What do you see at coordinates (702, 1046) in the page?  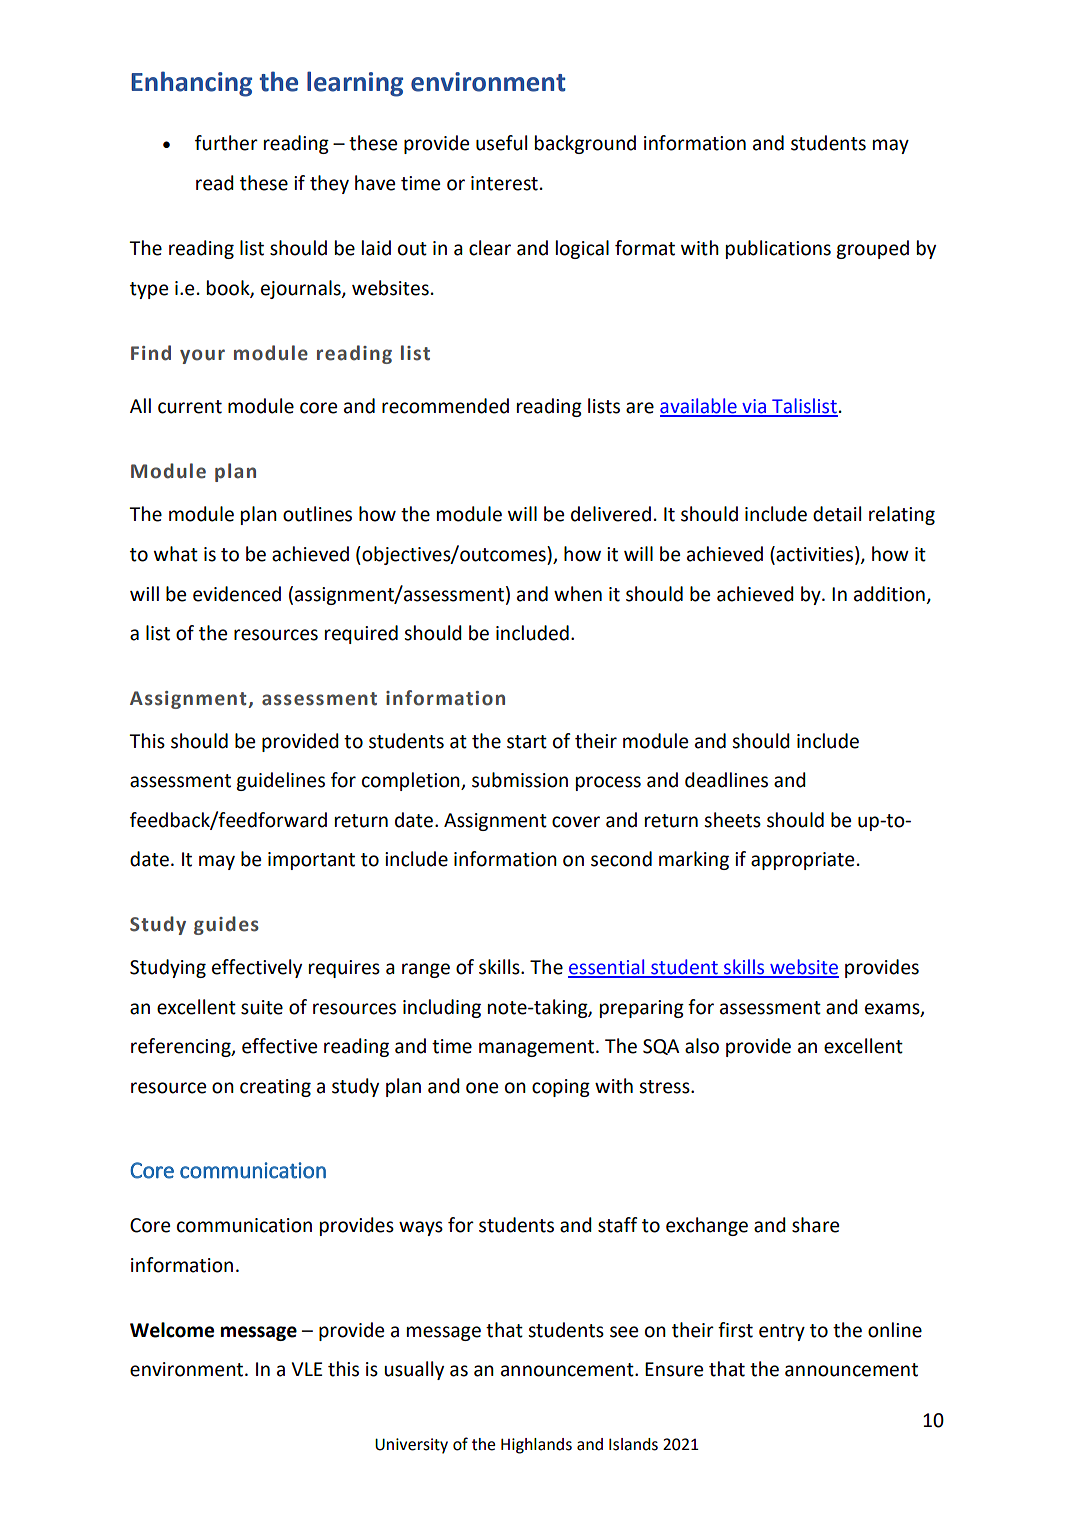 I see `also` at bounding box center [702, 1046].
